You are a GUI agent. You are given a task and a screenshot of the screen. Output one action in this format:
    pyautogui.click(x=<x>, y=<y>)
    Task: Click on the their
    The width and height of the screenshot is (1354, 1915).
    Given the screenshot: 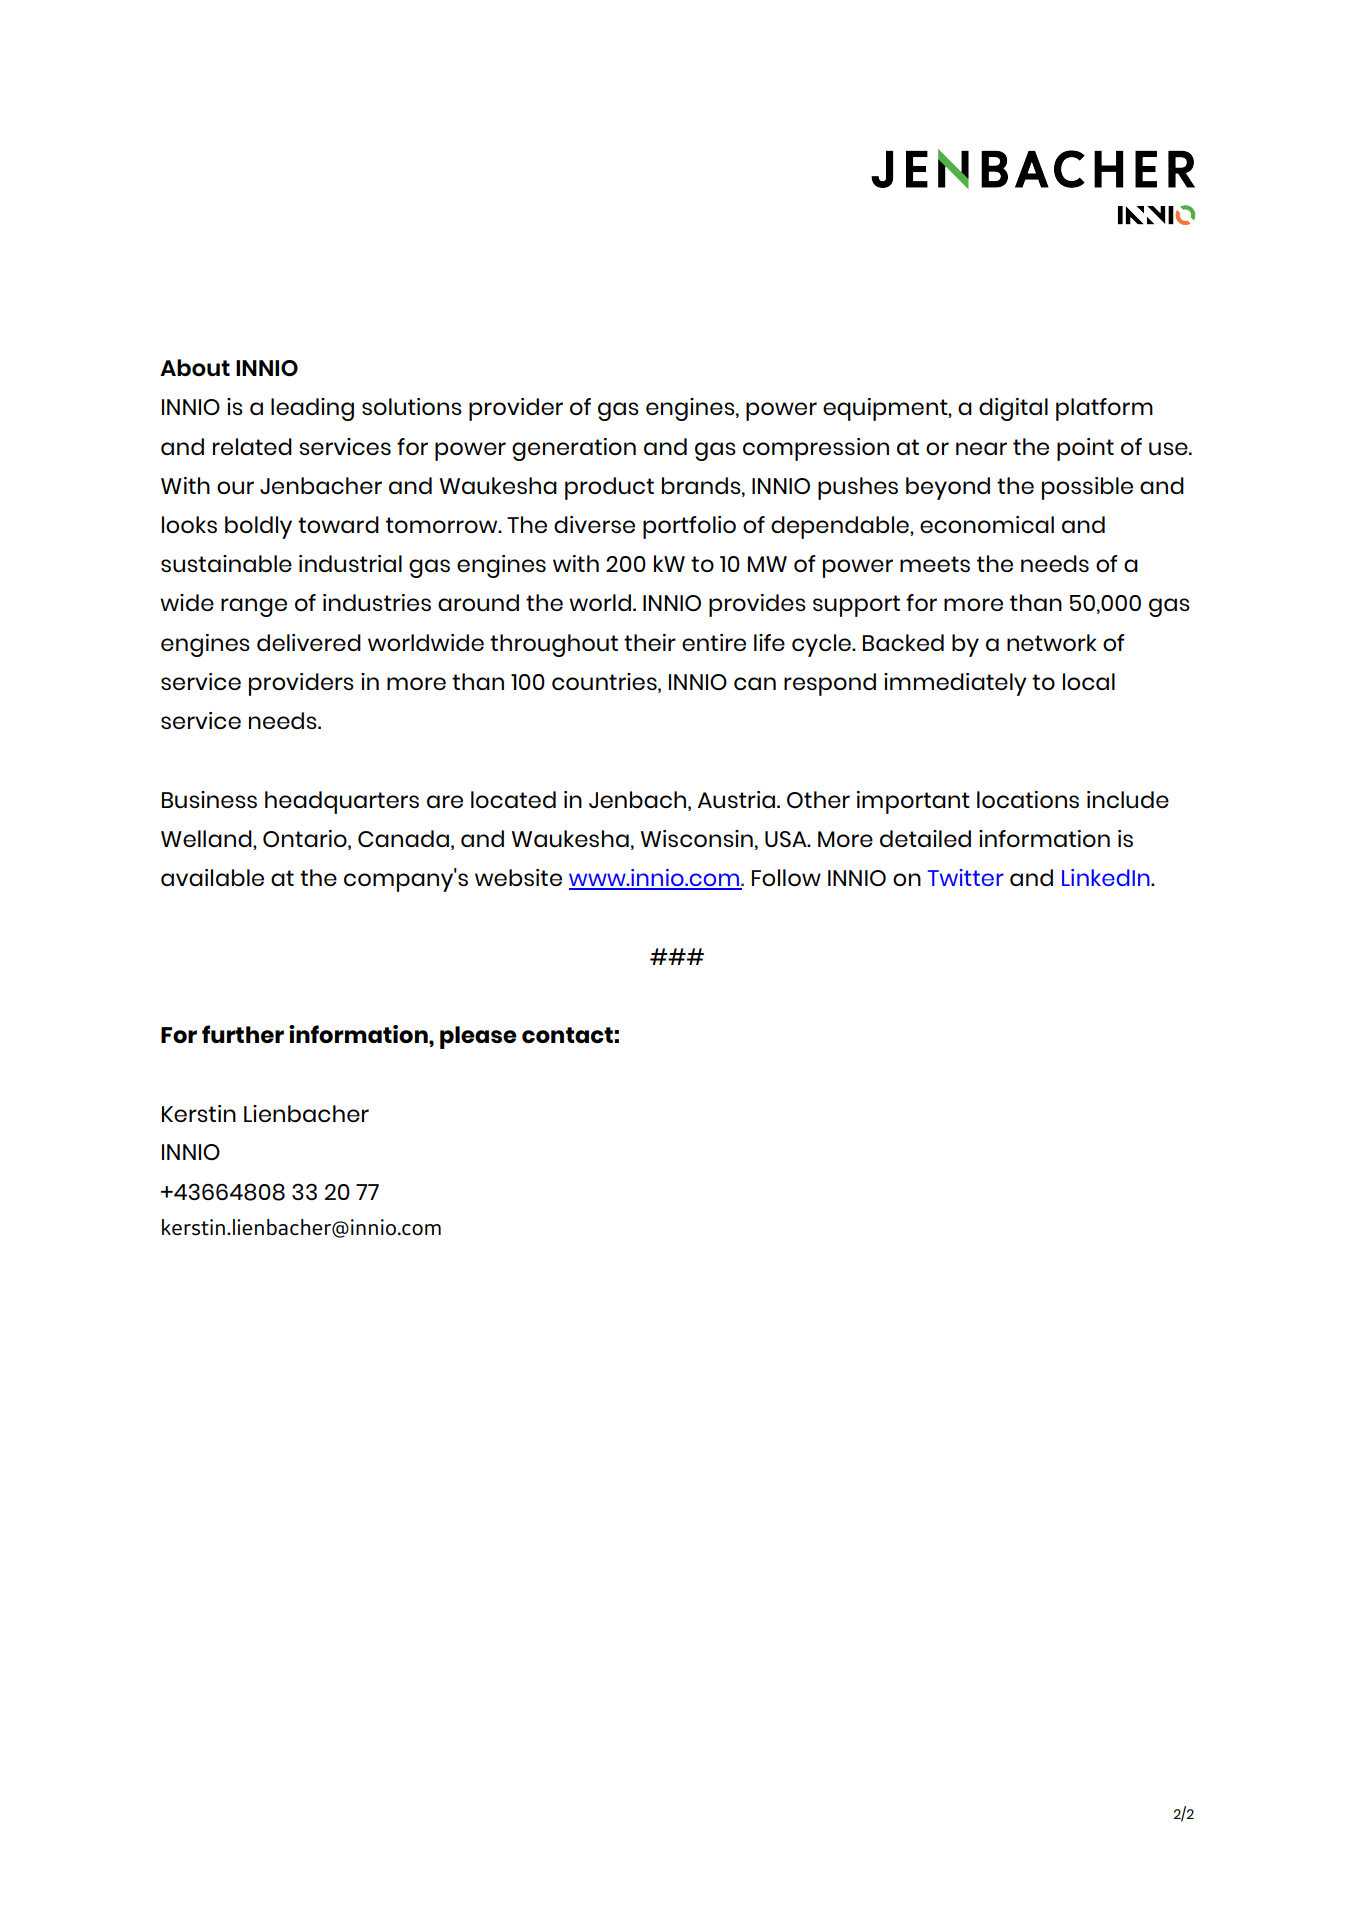 What is the action you would take?
    pyautogui.click(x=650, y=642)
